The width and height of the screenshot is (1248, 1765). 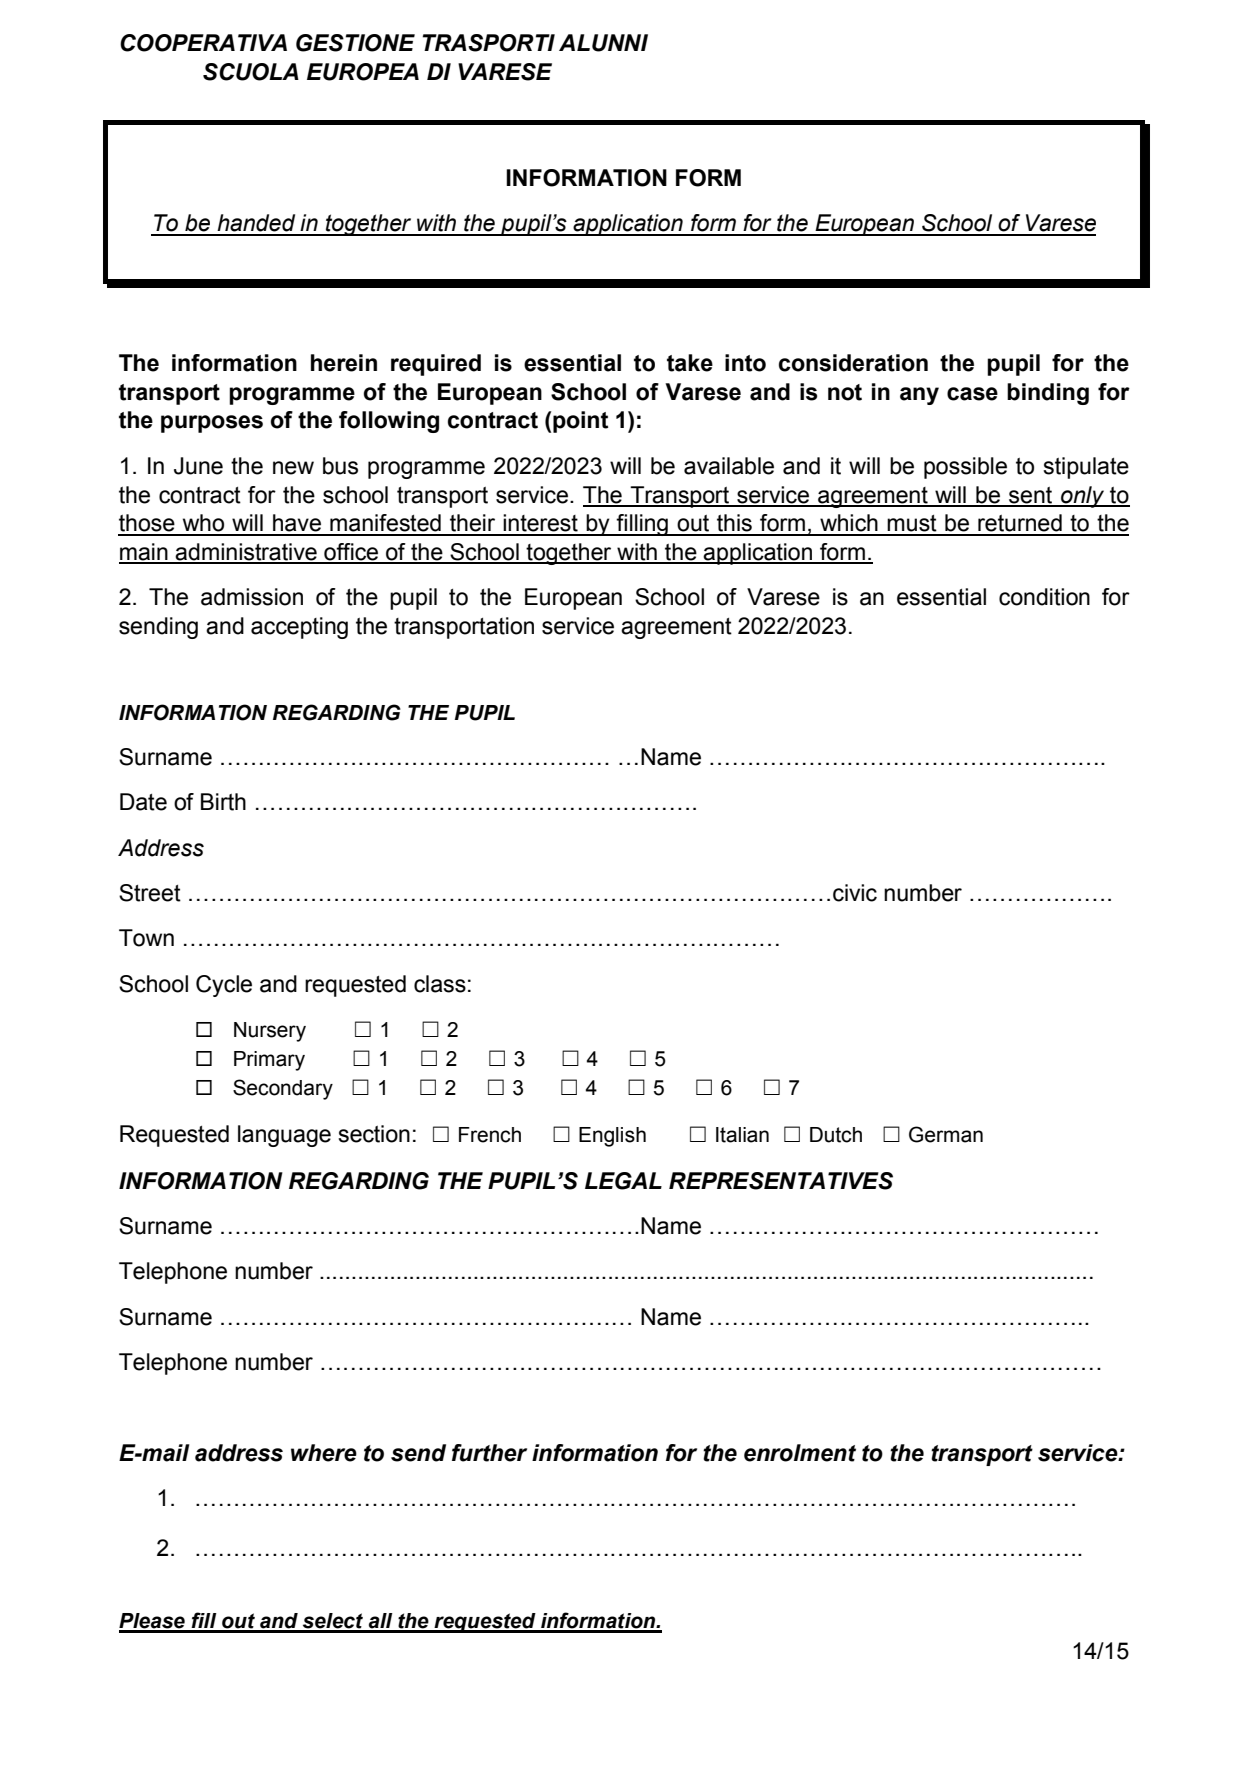 What do you see at coordinates (612, 1137) in the screenshot?
I see `English` at bounding box center [612, 1137].
